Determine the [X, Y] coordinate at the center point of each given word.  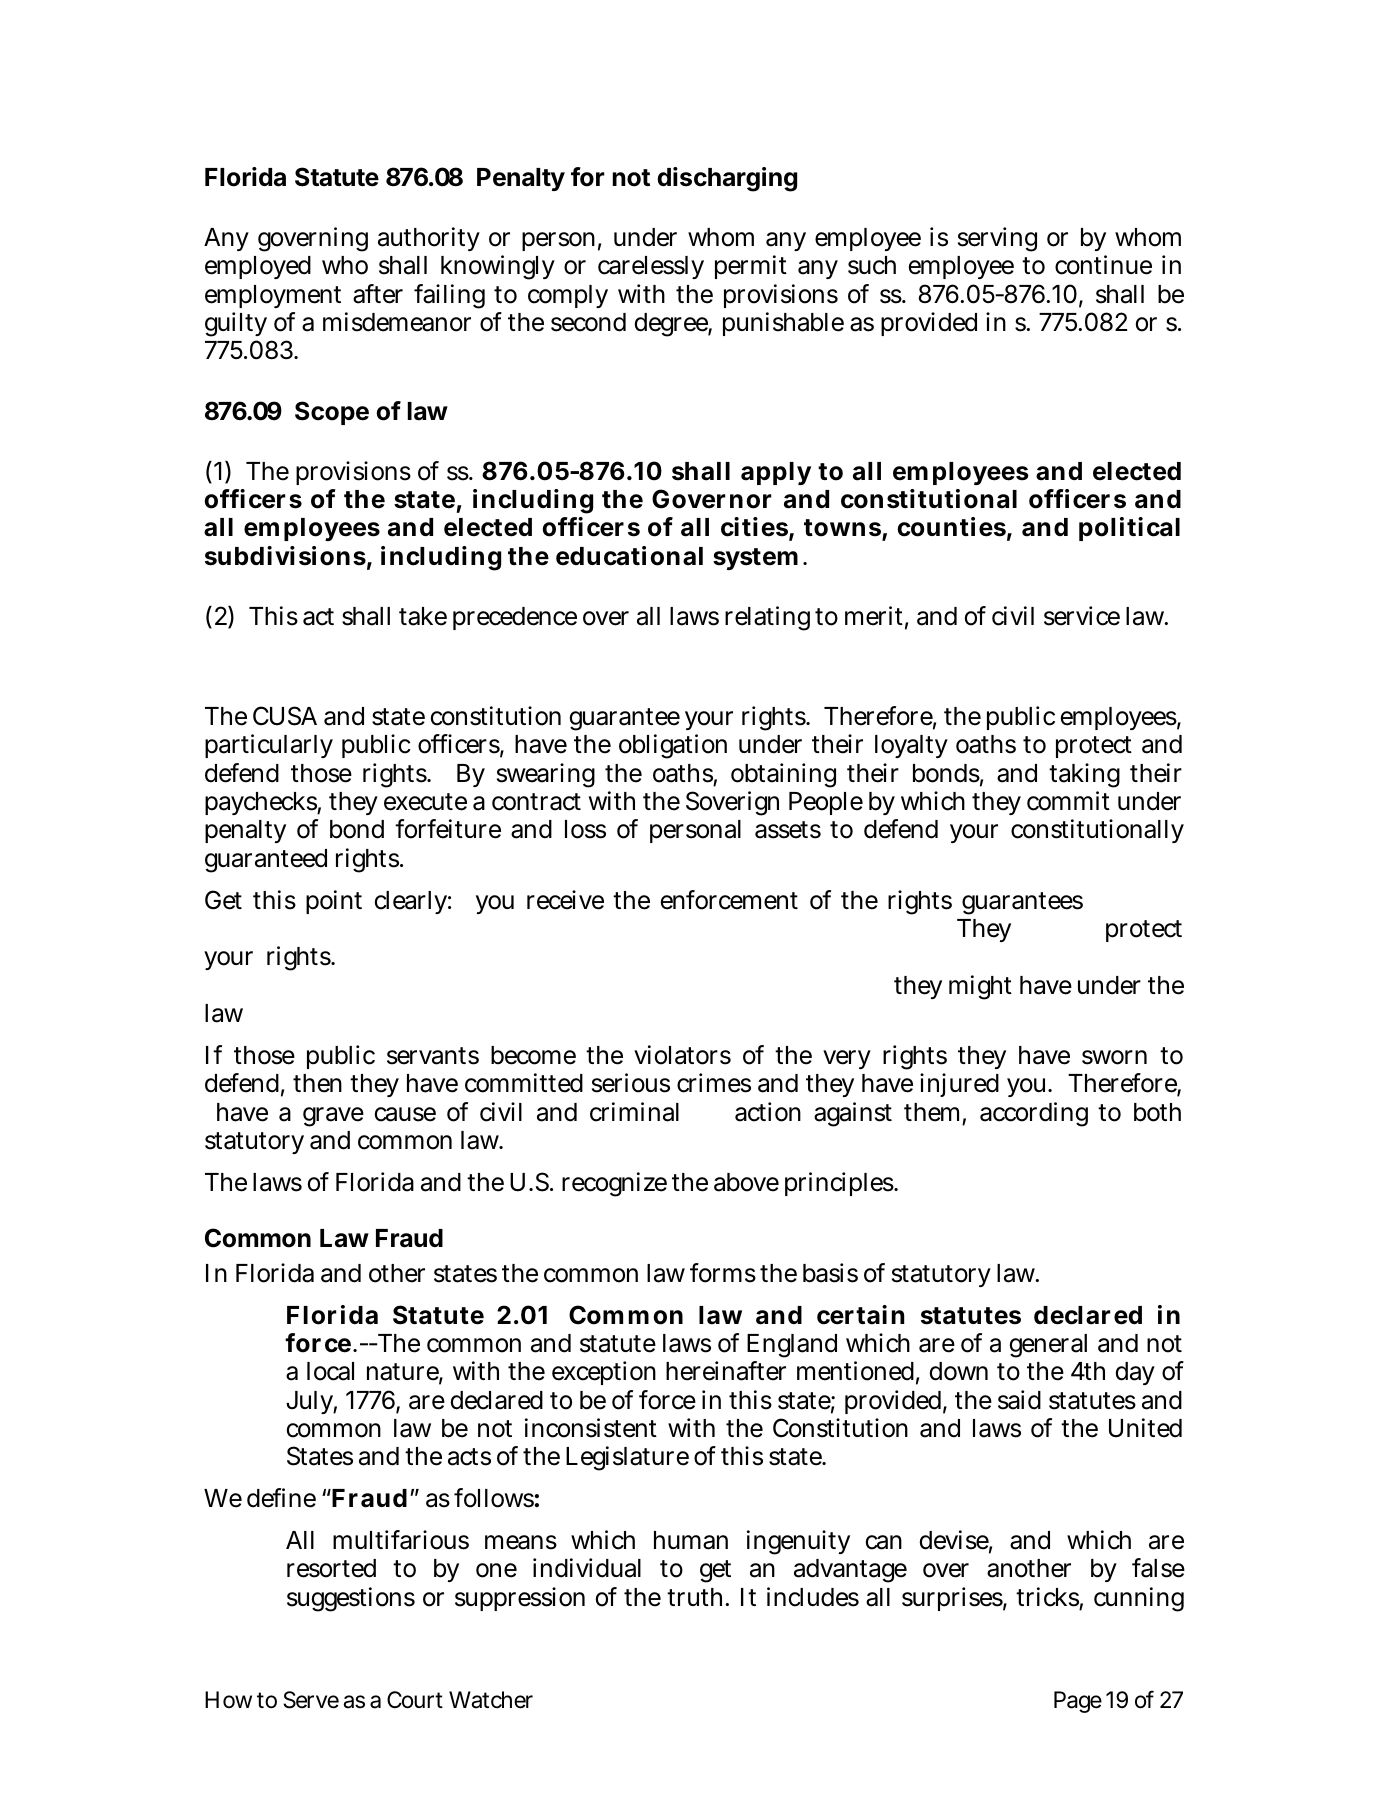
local [330, 1371]
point [334, 902]
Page [1078, 1702]
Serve [311, 1700]
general [1048, 1346]
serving [997, 239]
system [755, 559]
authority [429, 239]
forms [723, 1273]
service [1082, 616]
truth [697, 1597]
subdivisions [285, 556]
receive [565, 900]
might [980, 987]
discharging [727, 179]
